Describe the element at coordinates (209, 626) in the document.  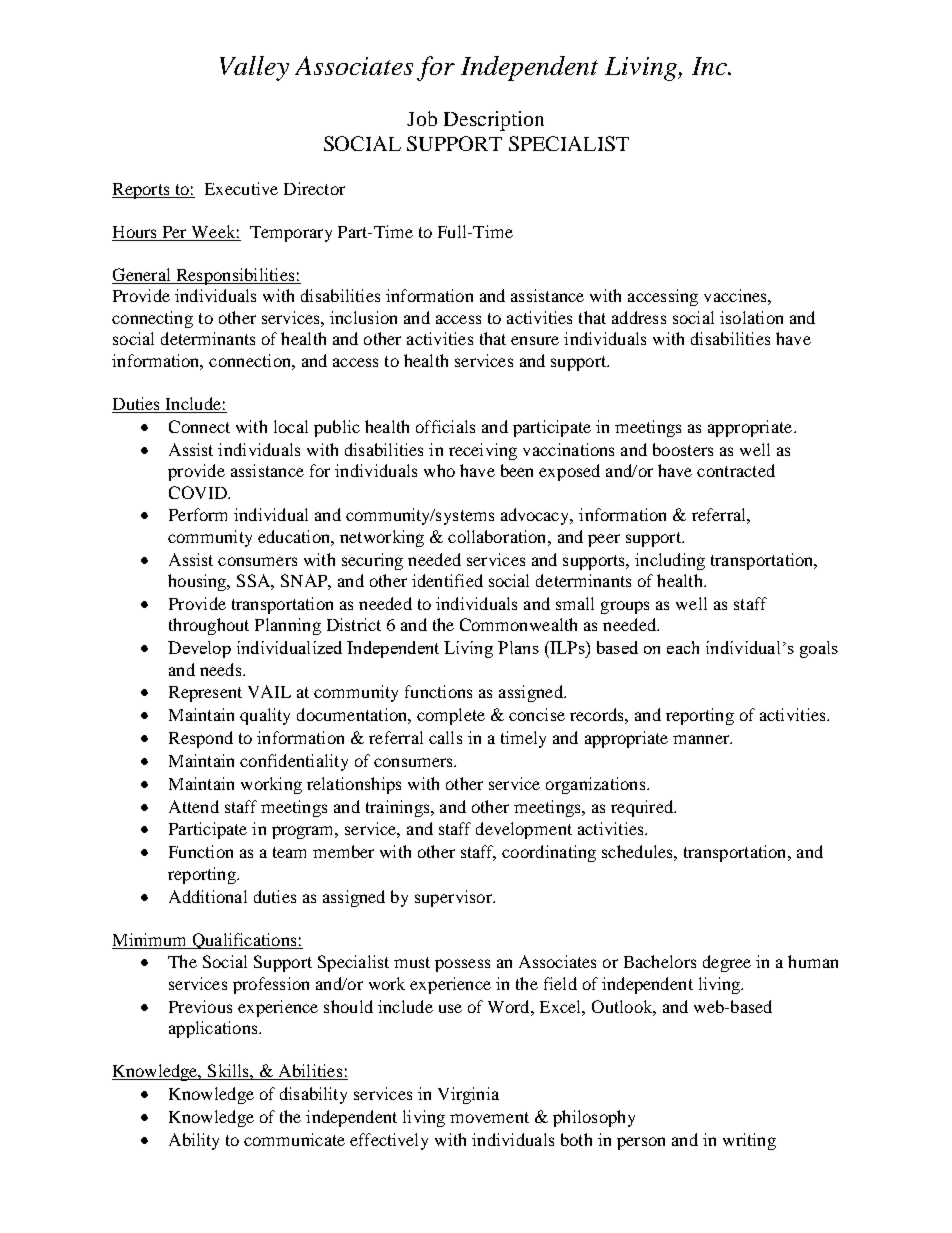
I see `throughout` at that location.
